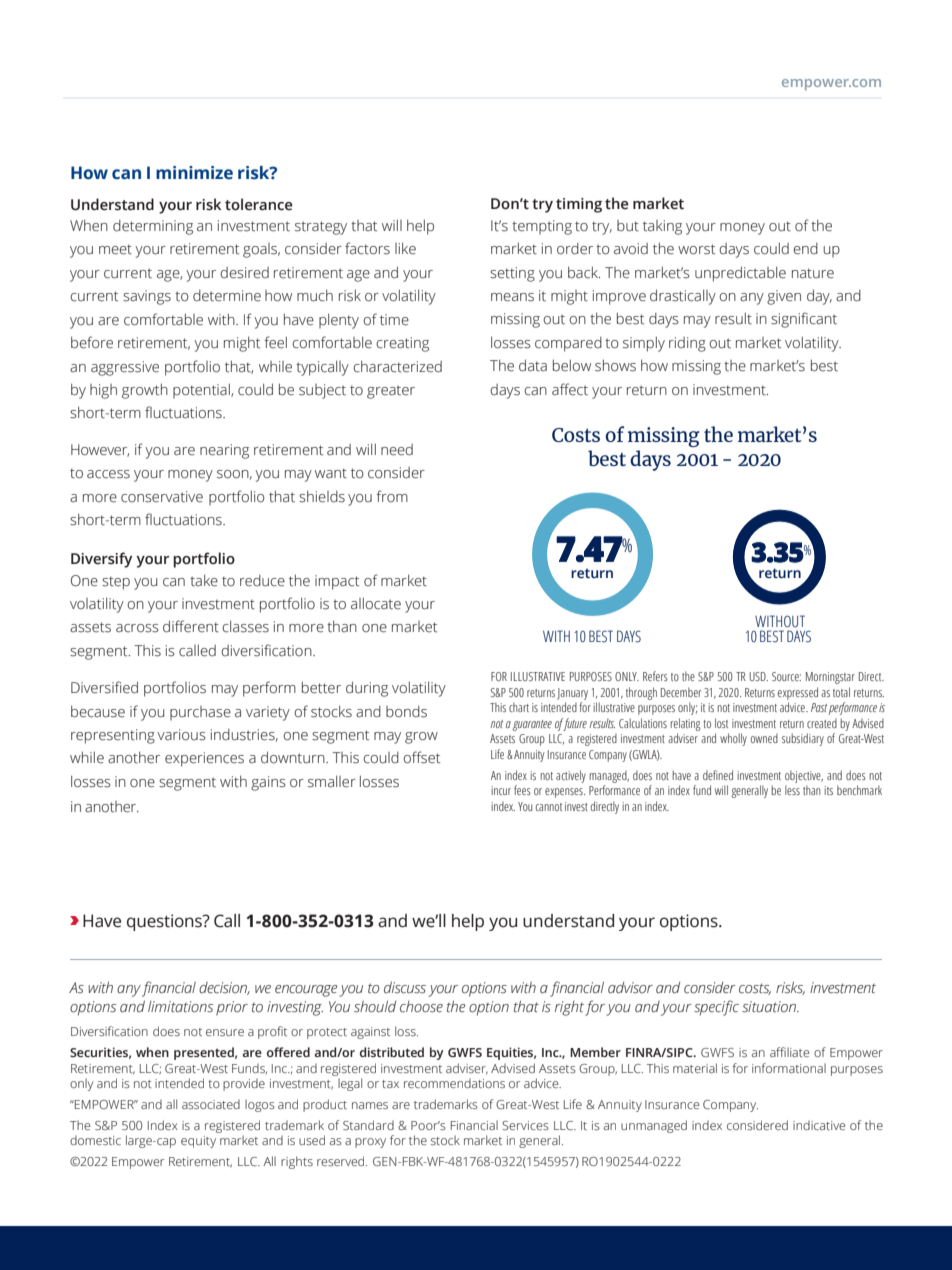  I want to click on minimize, so click(194, 173).
